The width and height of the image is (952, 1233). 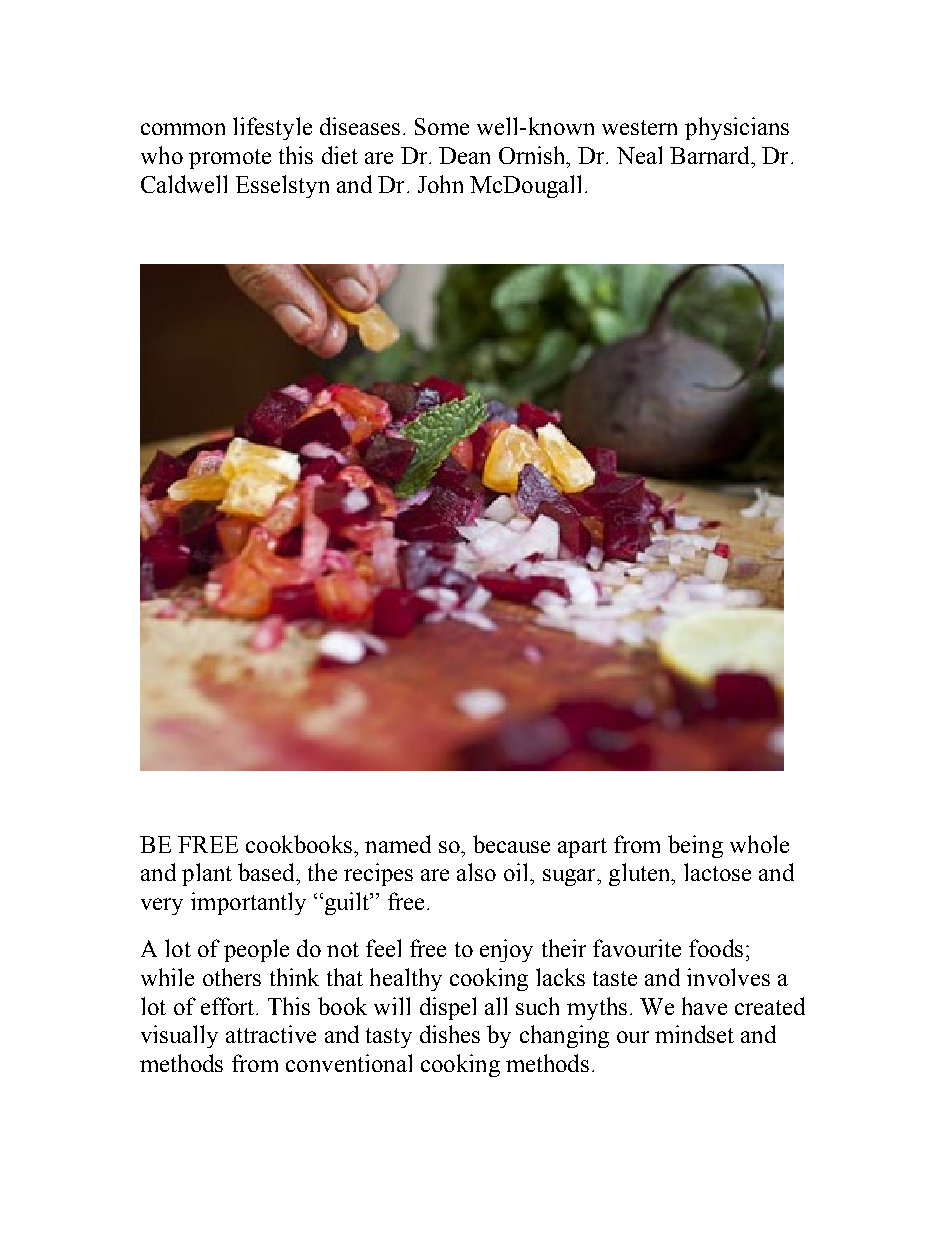 I want to click on John, so click(x=440, y=184).
